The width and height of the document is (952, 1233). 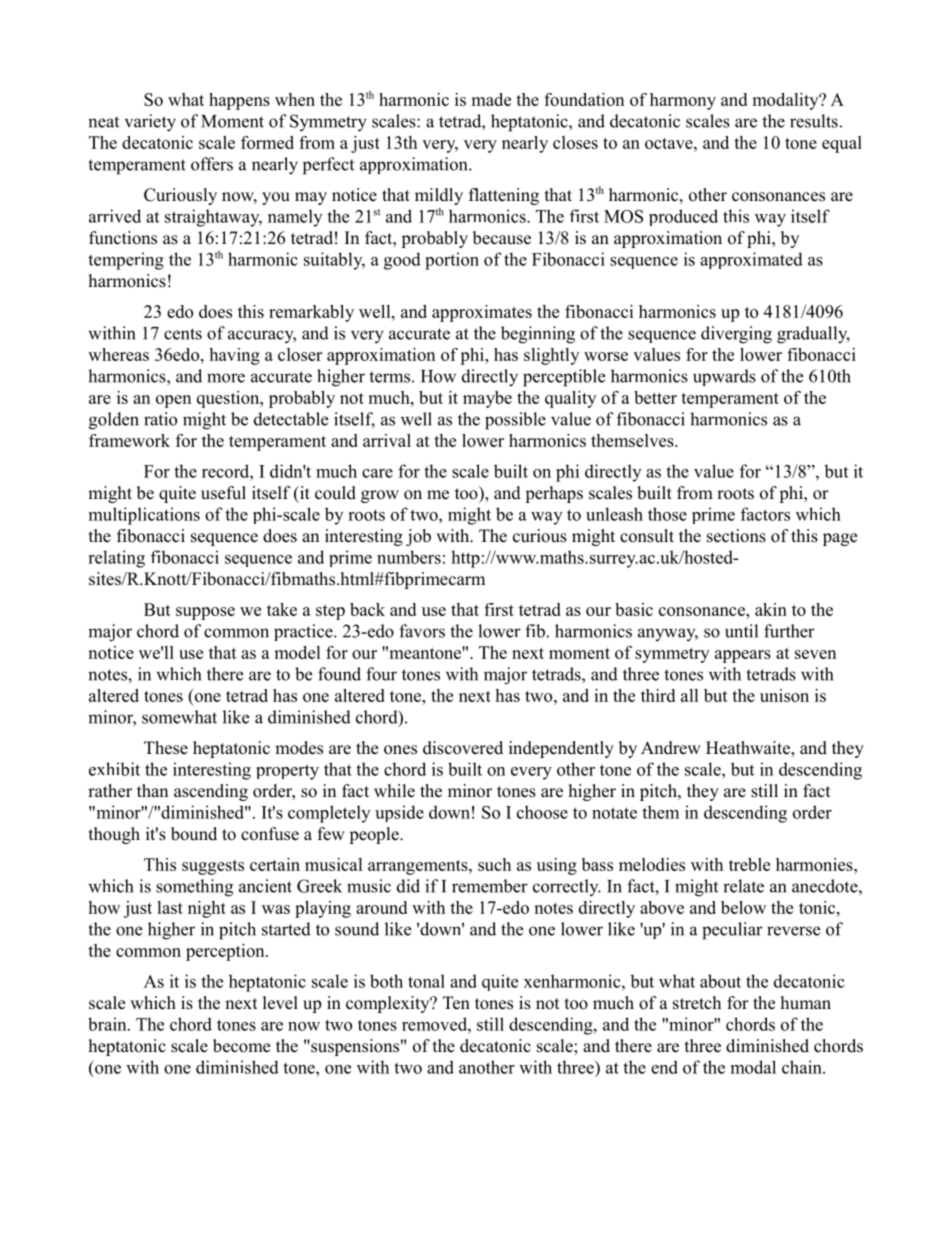 I want to click on akin, so click(x=771, y=609).
